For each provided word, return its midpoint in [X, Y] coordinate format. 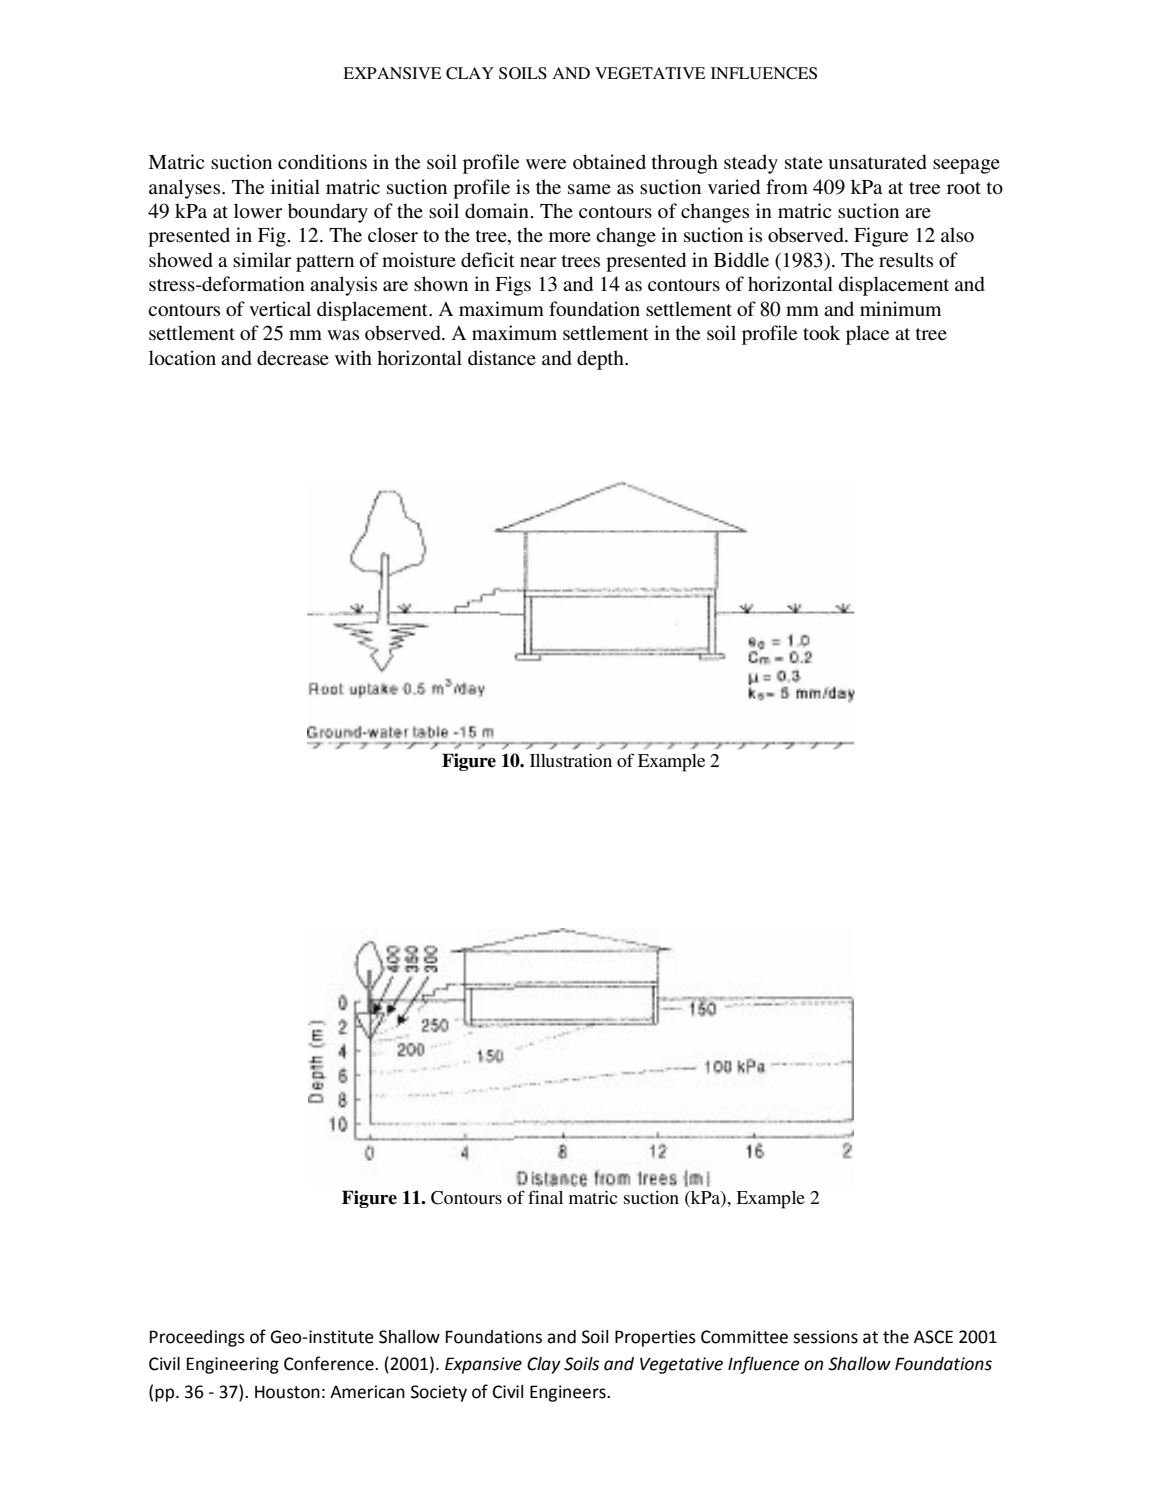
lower [258, 211]
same [589, 189]
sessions [825, 1337]
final [545, 1197]
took [821, 333]
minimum [900, 308]
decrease [293, 358]
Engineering [233, 1365]
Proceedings [197, 1338]
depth [601, 360]
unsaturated [877, 162]
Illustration [571, 760]
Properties [655, 1338]
